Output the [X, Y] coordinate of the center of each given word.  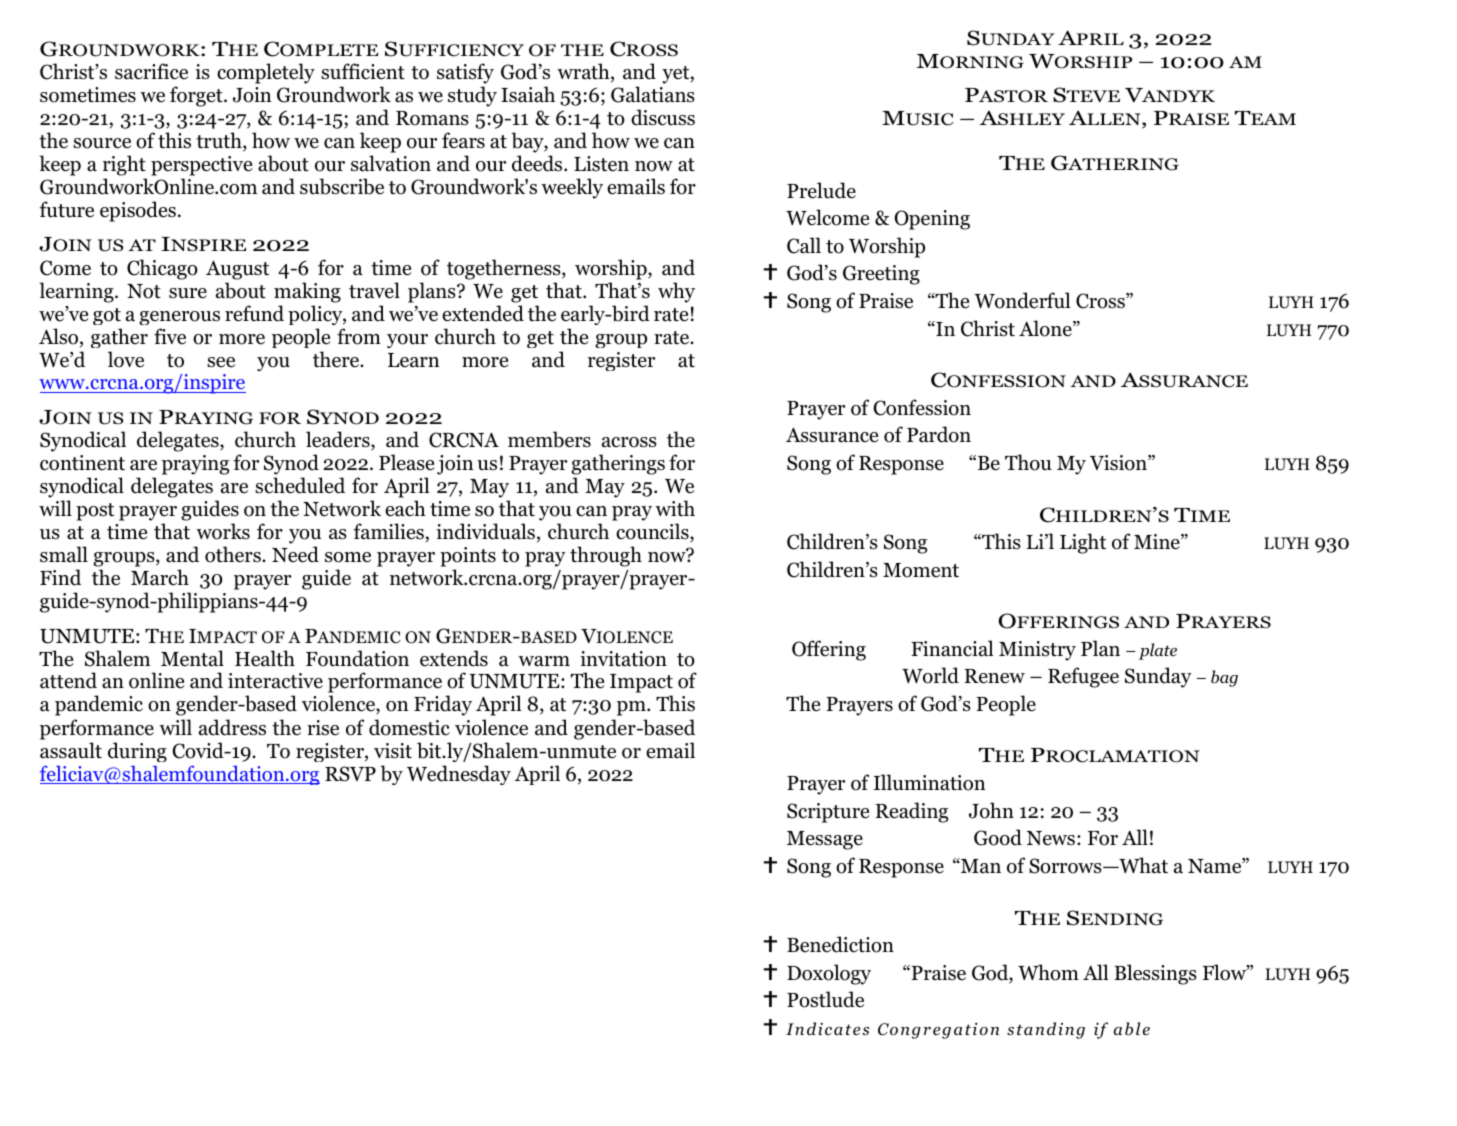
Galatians [653, 94]
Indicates [827, 1029]
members [549, 439]
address [232, 727]
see [221, 362]
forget [197, 96]
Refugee [1083, 677]
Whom [1048, 972]
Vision [1119, 463]
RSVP [350, 774]
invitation [623, 659]
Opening [932, 220]
